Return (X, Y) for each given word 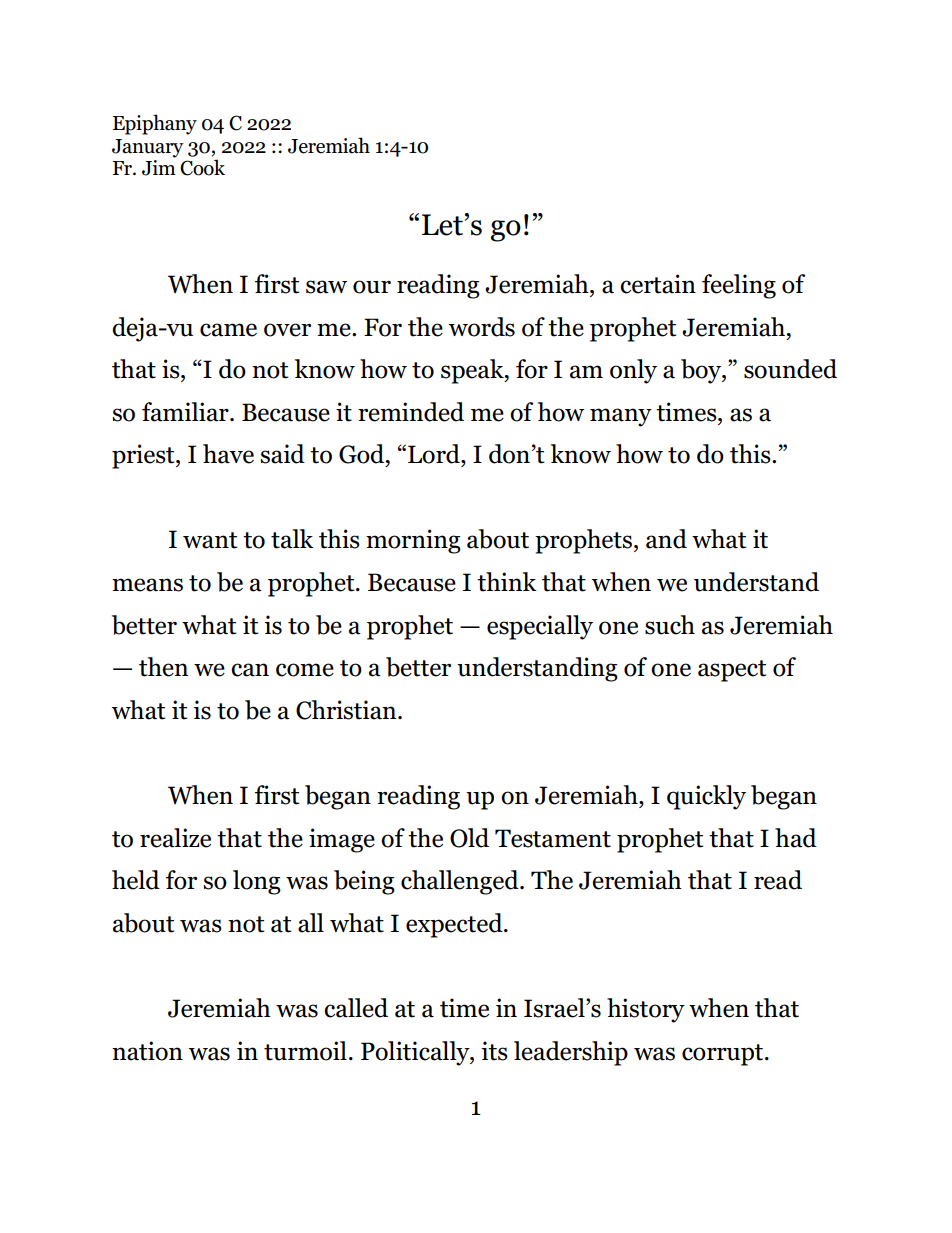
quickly (706, 797)
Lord (435, 454)
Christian (347, 710)
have (228, 454)
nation (147, 1051)
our (372, 287)
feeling (739, 286)
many (621, 417)
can (250, 670)
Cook (202, 167)
